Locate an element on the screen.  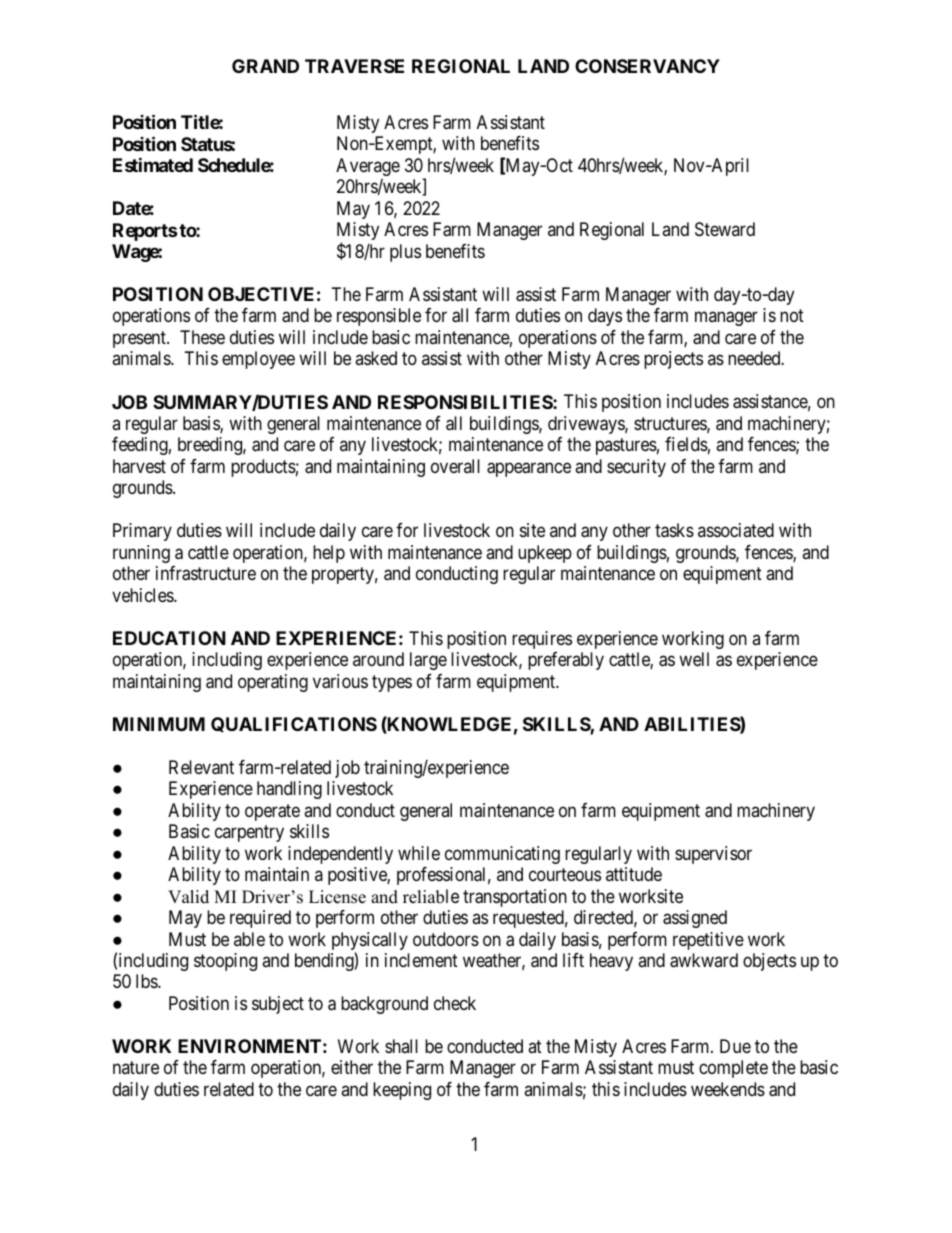
projects is located at coordinates (673, 360).
